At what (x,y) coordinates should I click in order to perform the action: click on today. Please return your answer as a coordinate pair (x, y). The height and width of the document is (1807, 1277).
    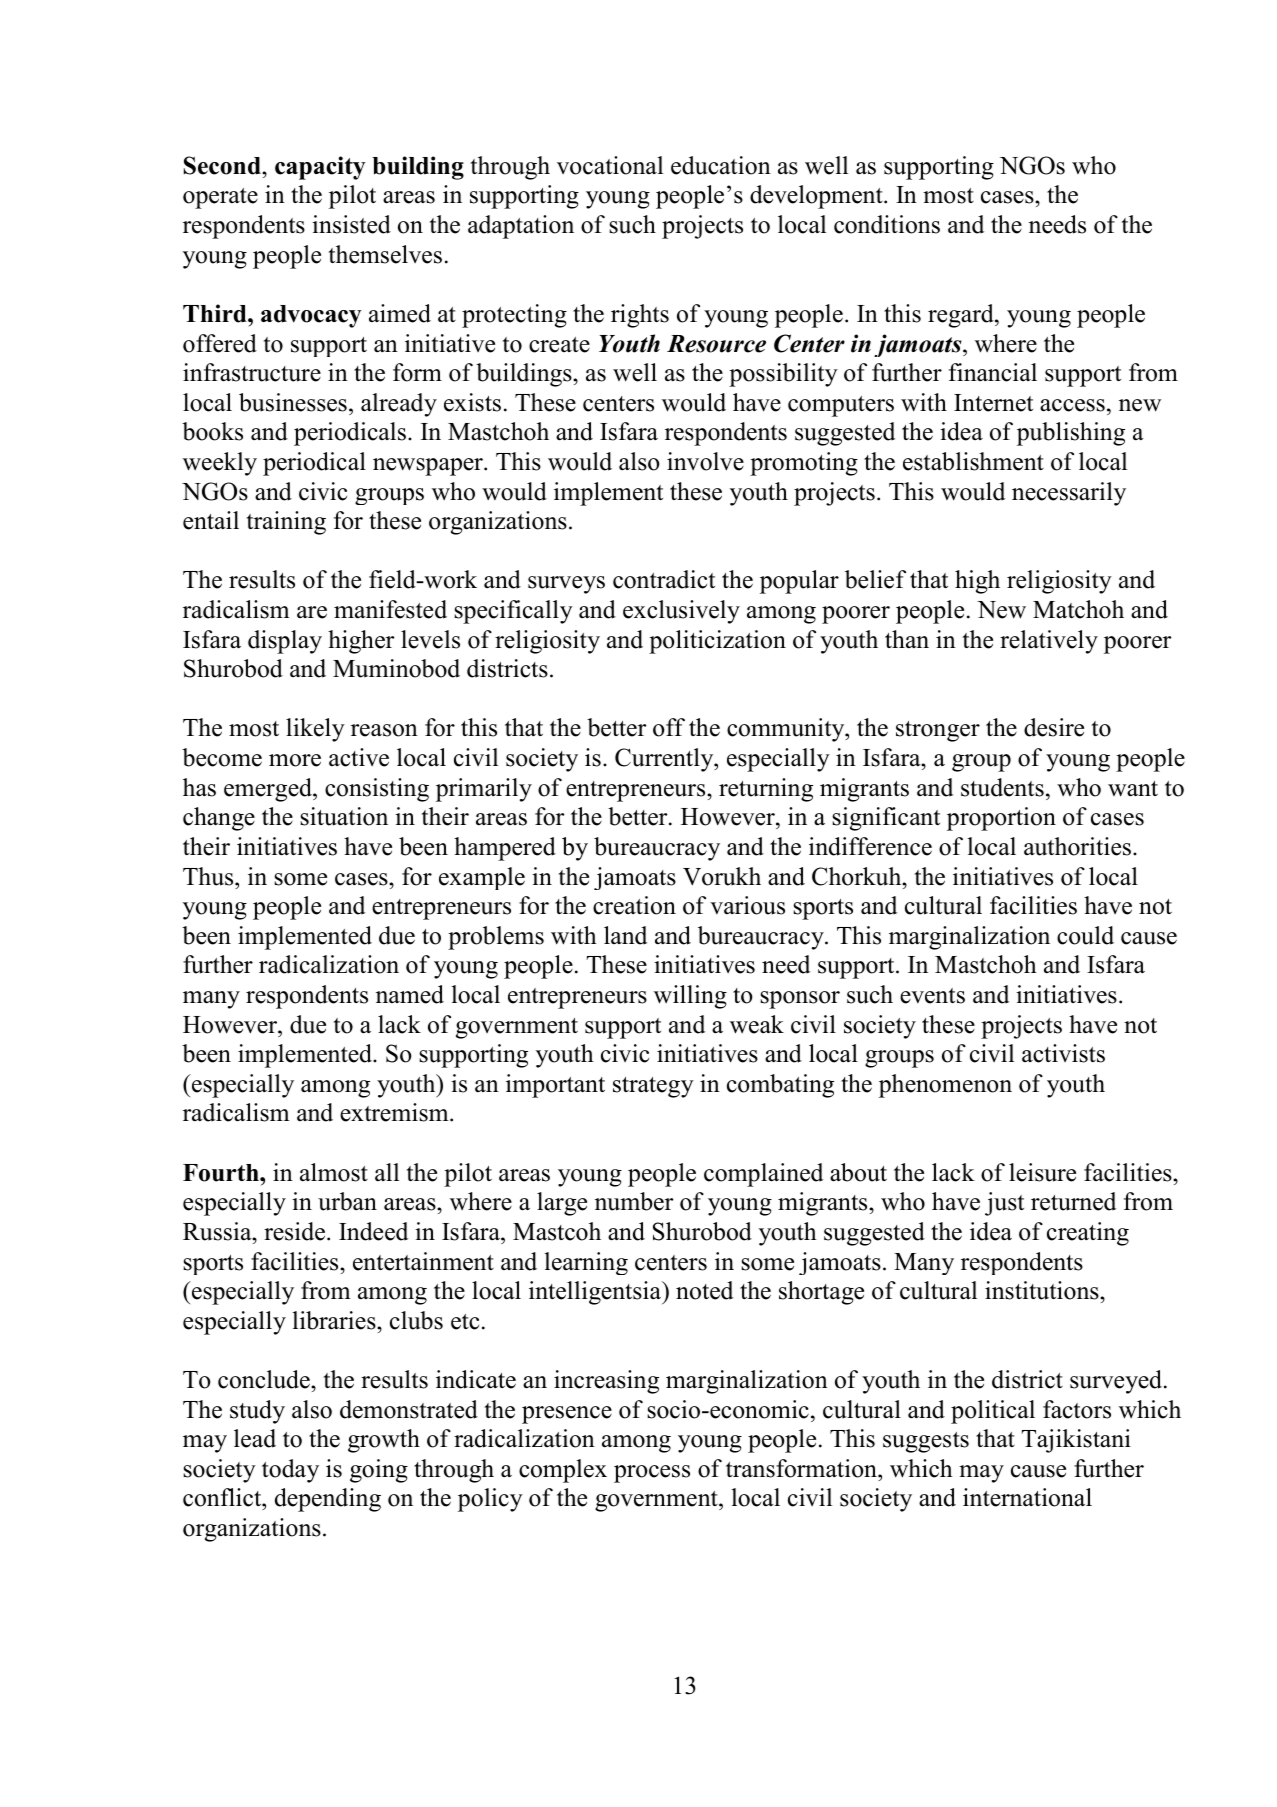
    Looking at the image, I should click on (290, 1471).
